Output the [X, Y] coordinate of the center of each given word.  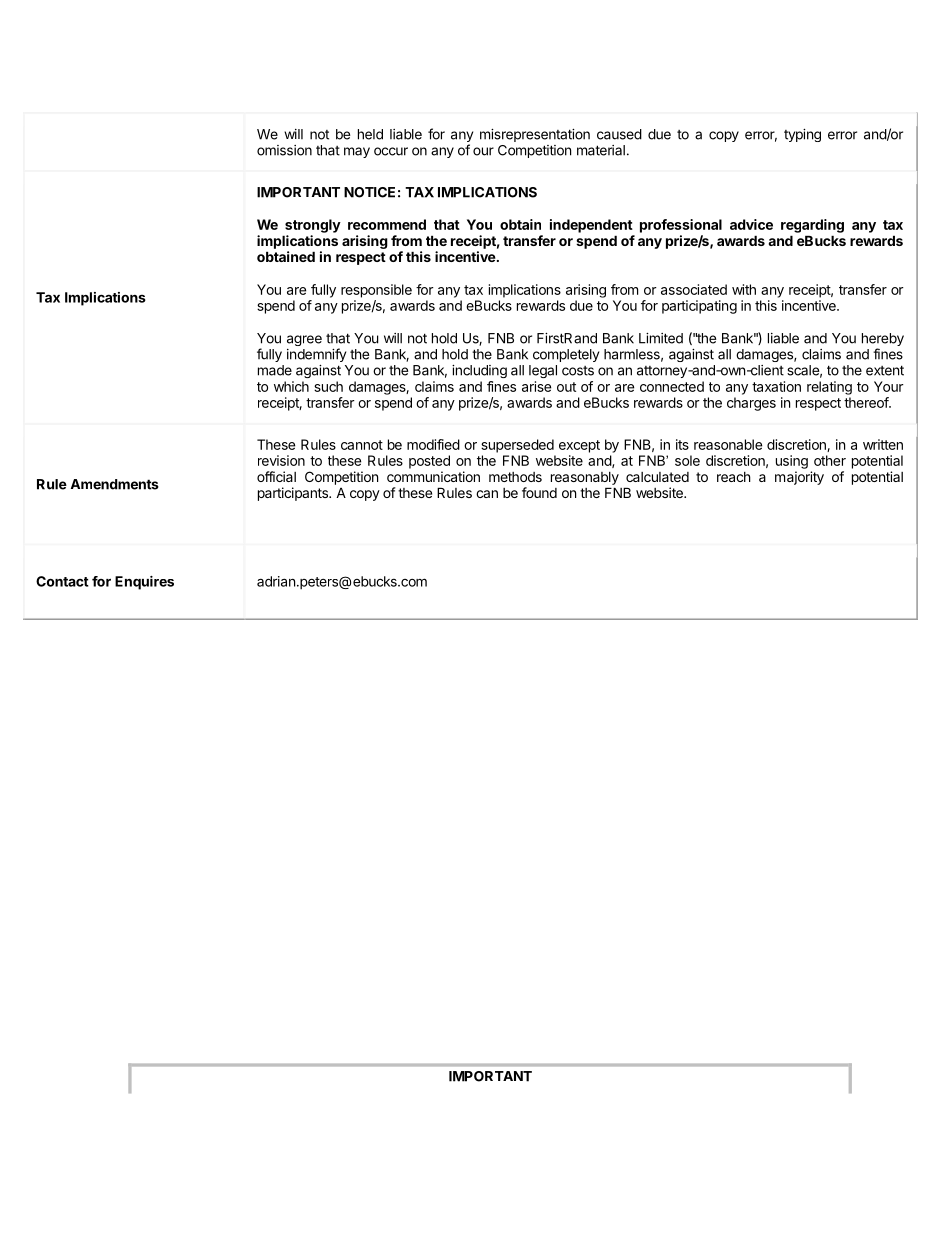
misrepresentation [535, 135]
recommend [387, 224]
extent [885, 370]
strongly [313, 226]
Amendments [115, 484]
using [792, 462]
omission [284, 150]
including [479, 371]
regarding [812, 226]
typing [802, 135]
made [275, 370]
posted [429, 462]
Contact [62, 581]
